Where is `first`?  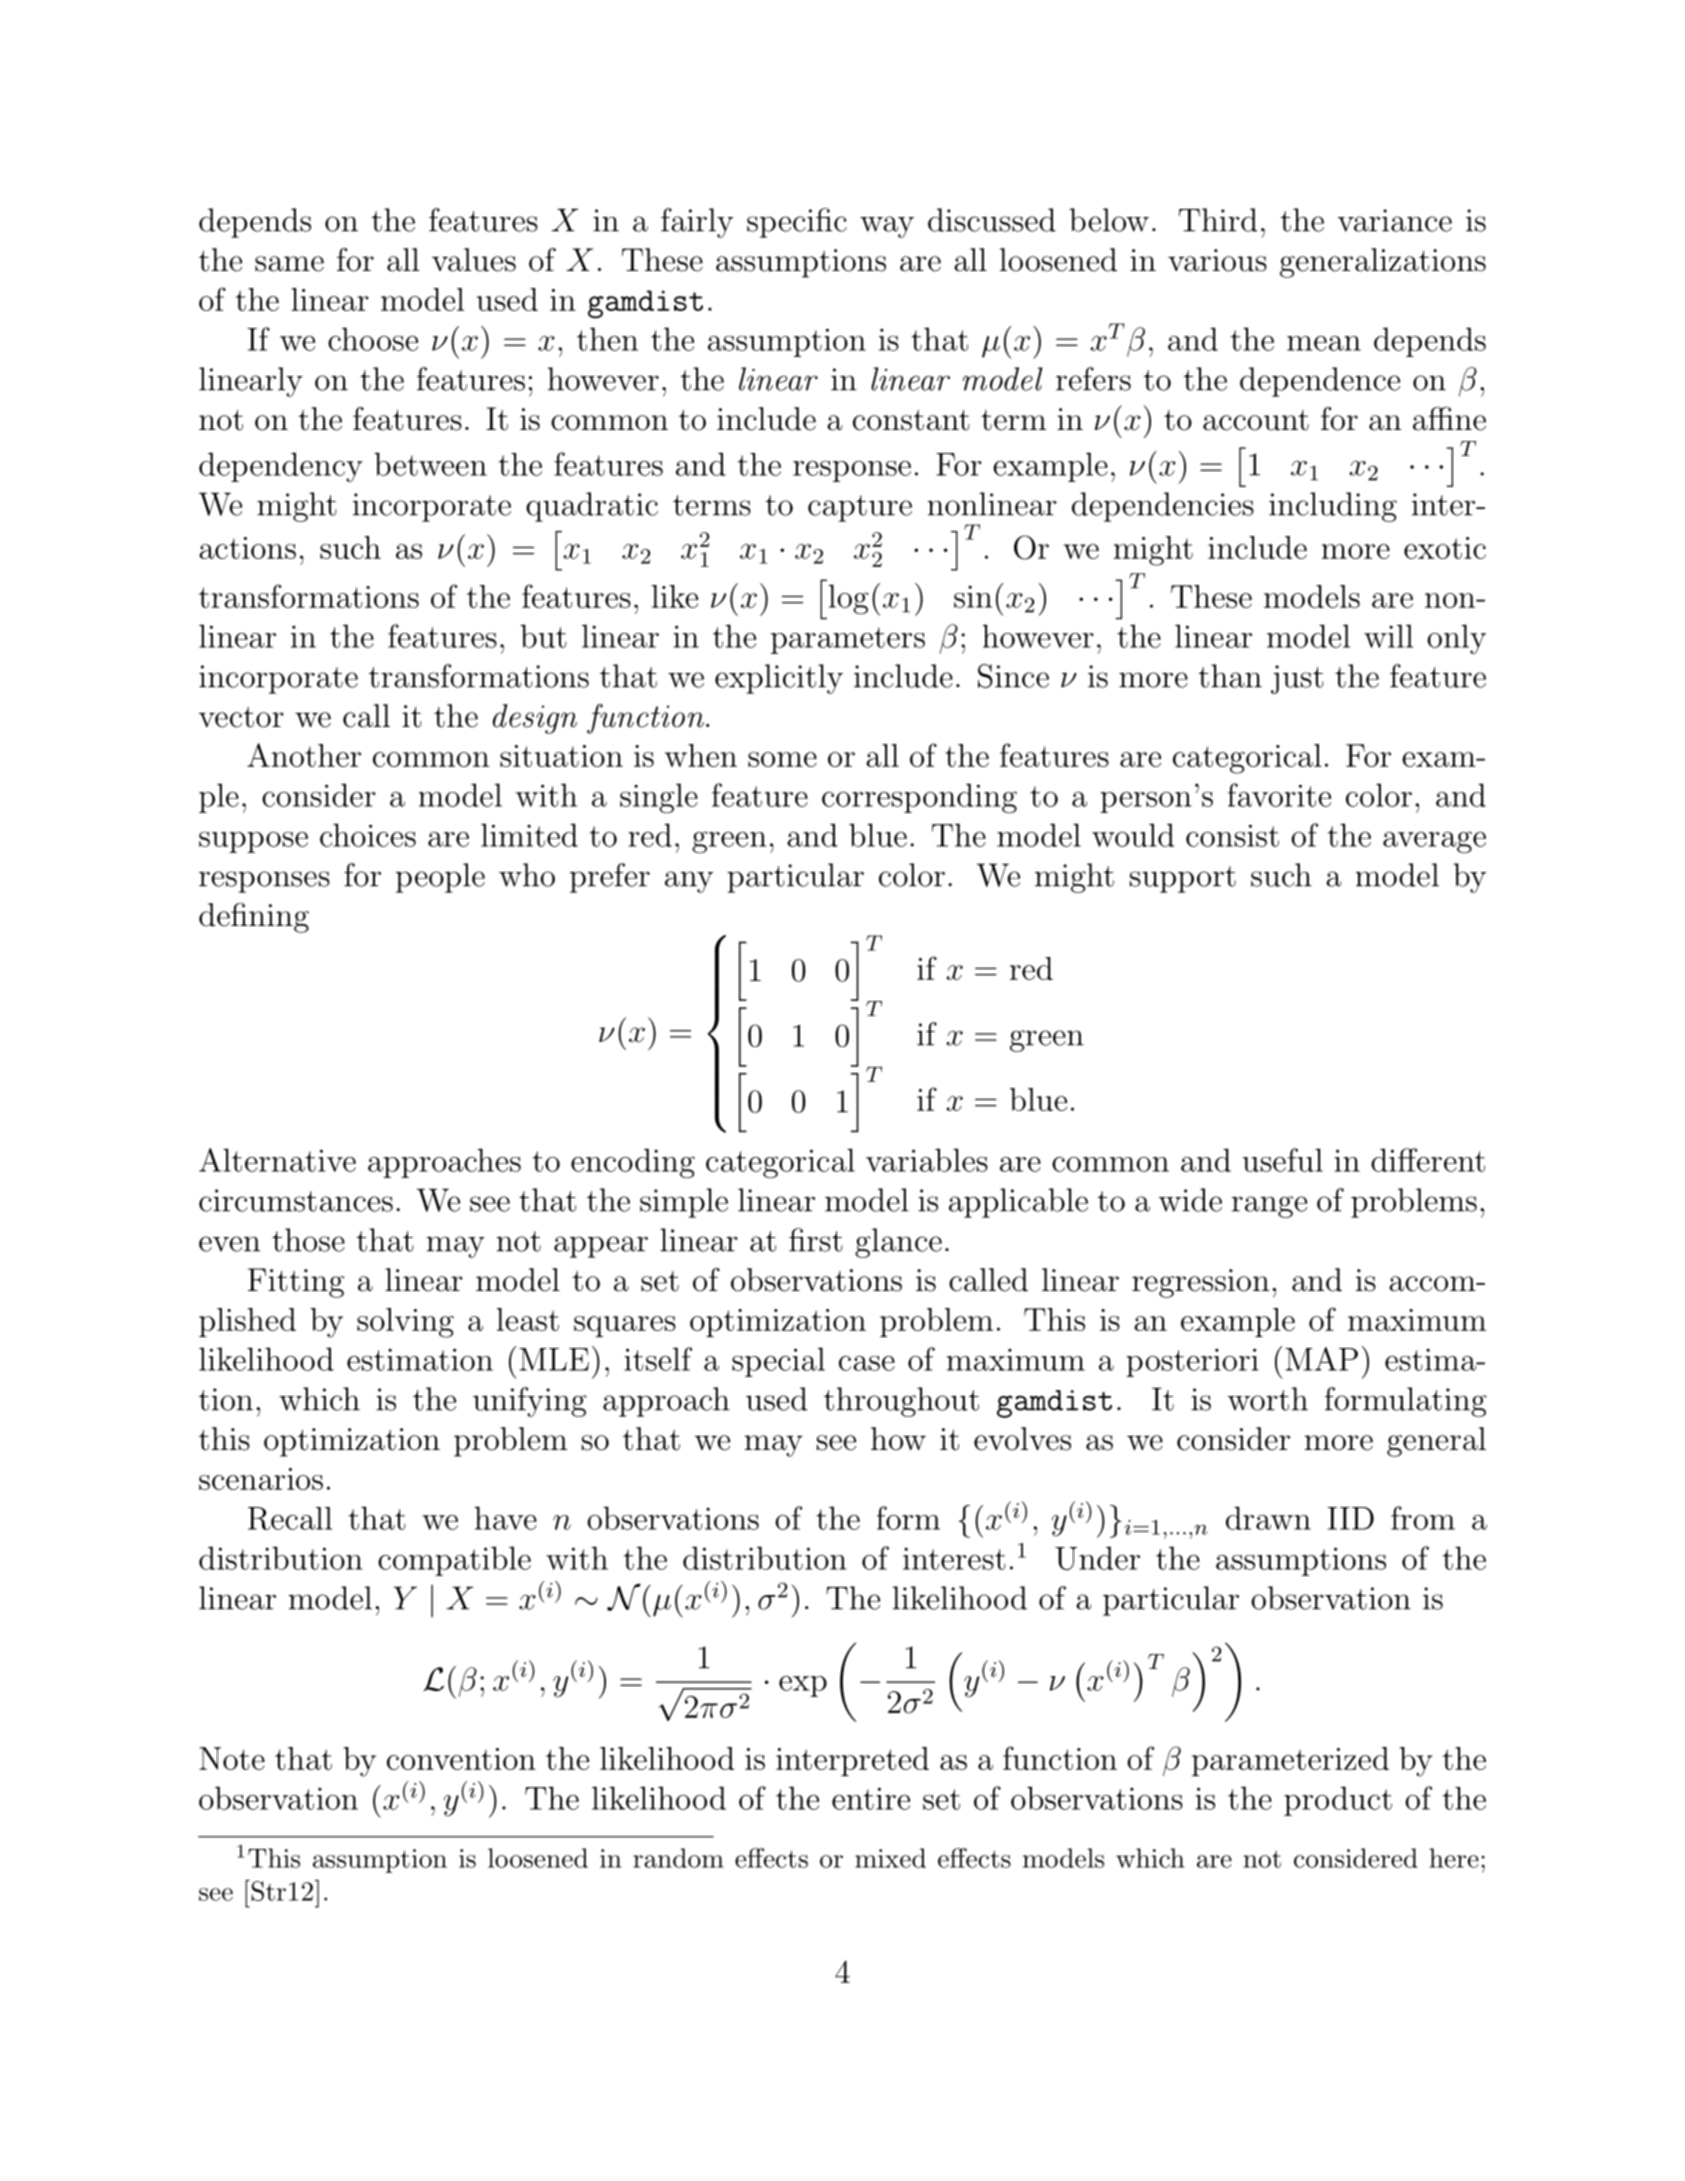
first is located at coordinates (816, 1240).
